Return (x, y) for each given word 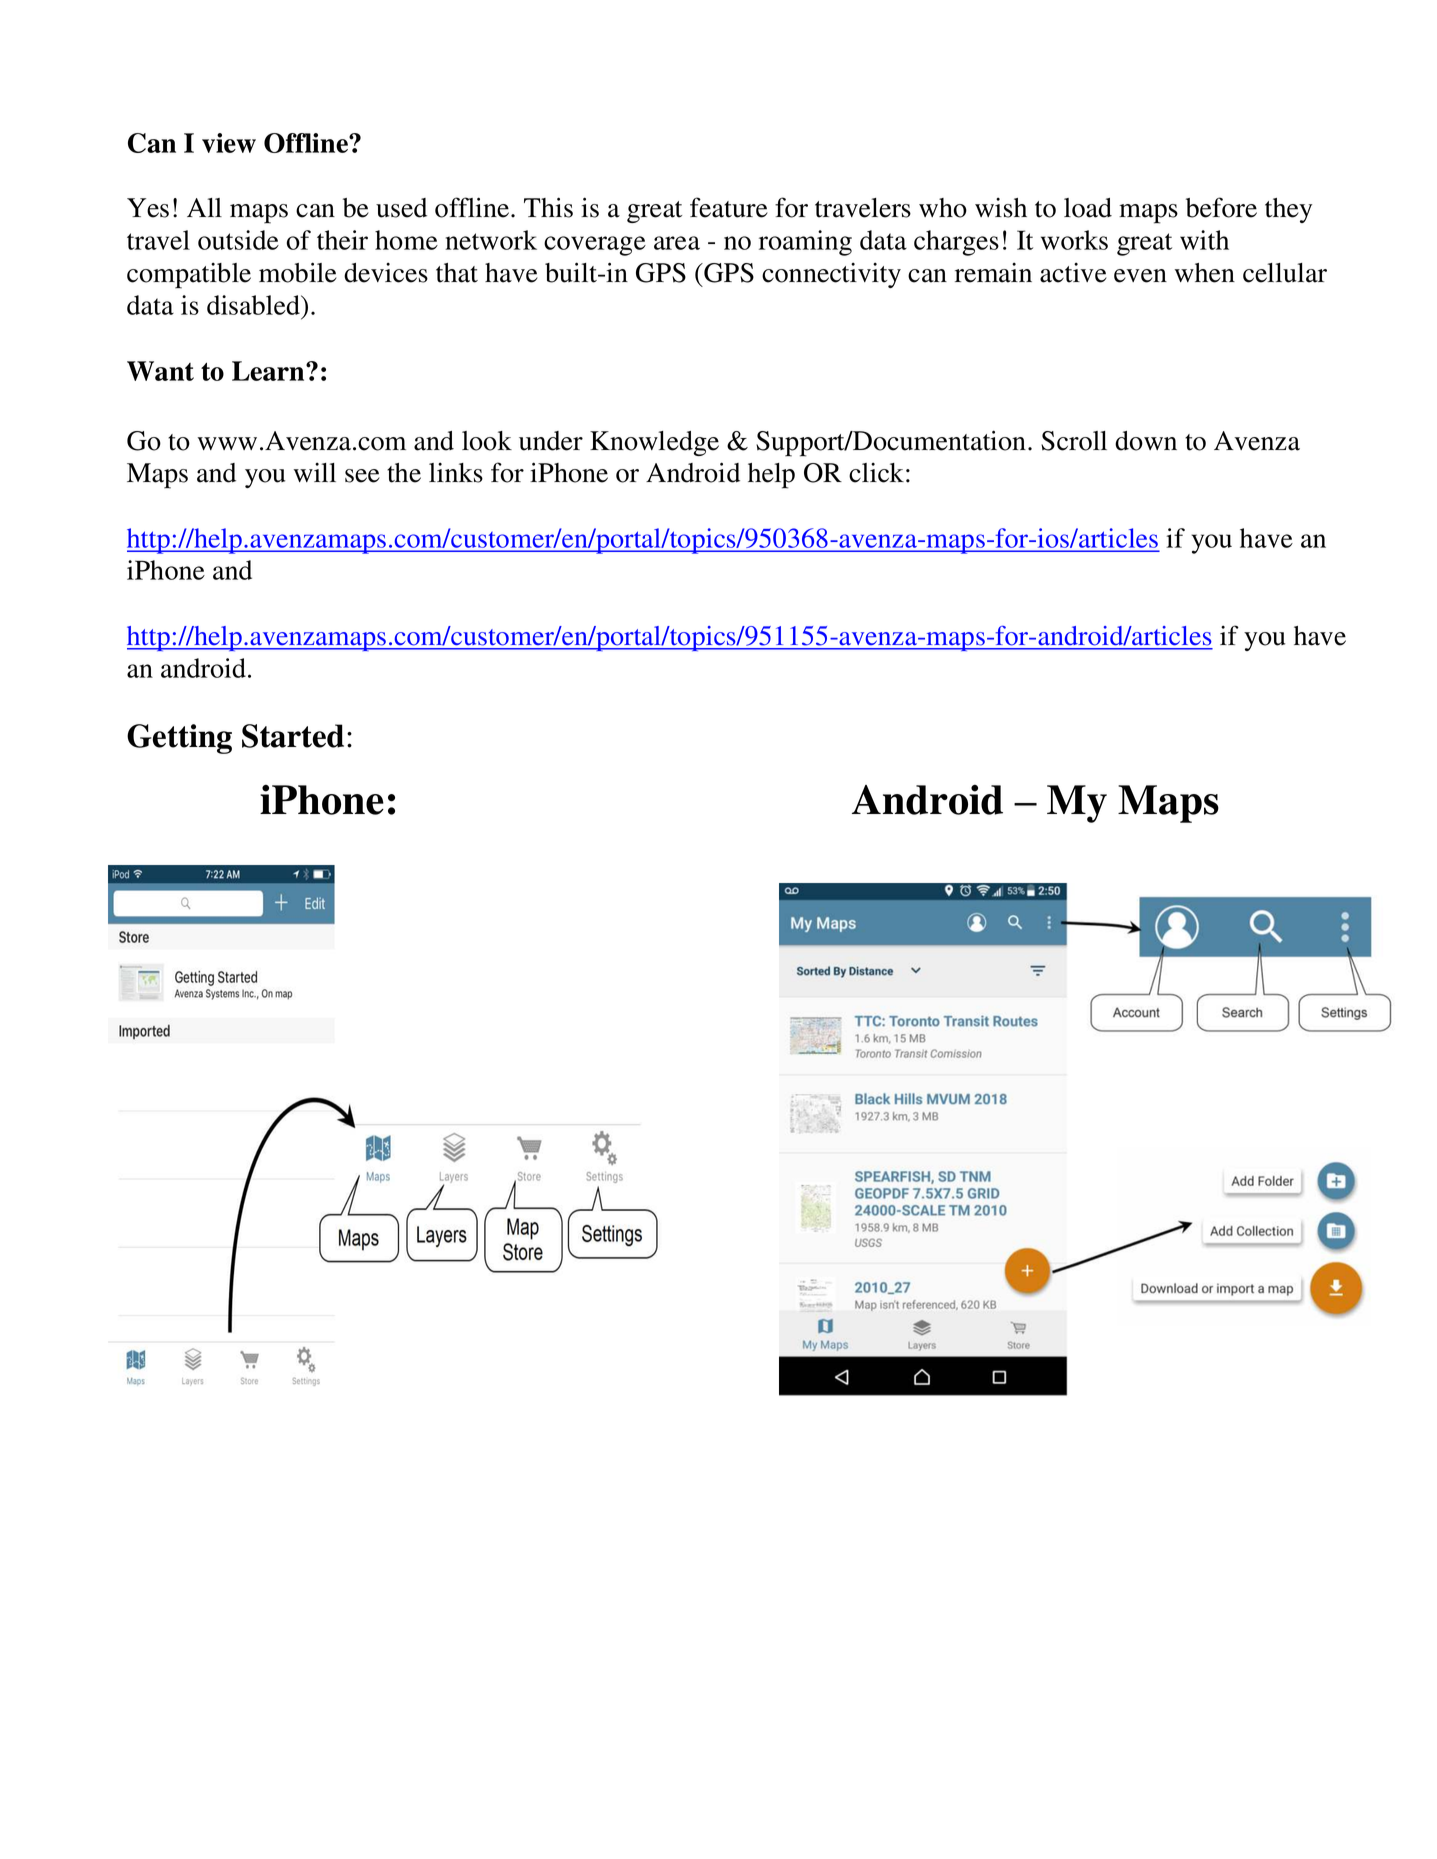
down (1146, 441)
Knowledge (654, 443)
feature (729, 207)
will (315, 472)
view (229, 143)
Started (293, 736)
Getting (179, 739)
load (1088, 208)
